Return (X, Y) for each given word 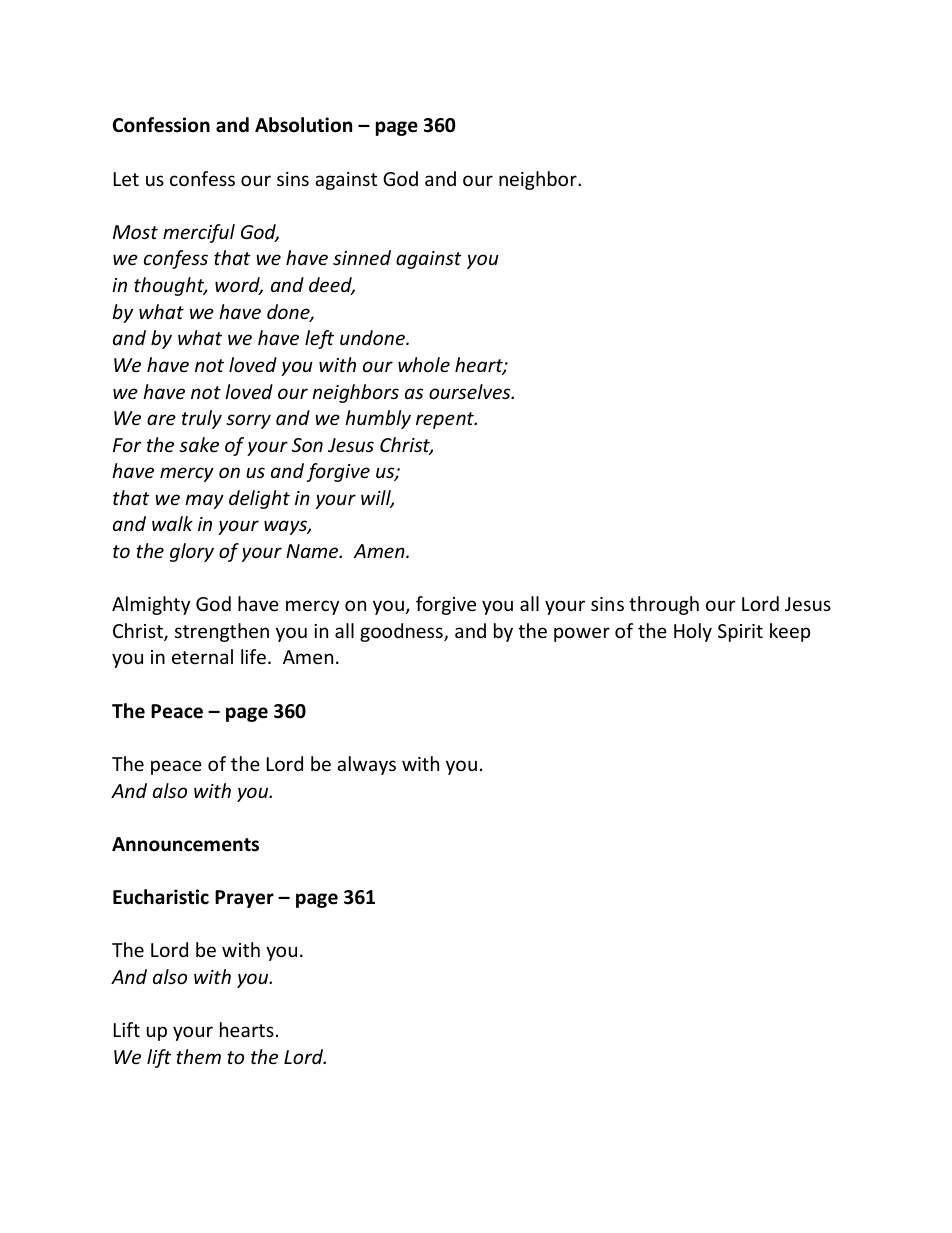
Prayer (244, 899)
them (198, 1056)
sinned (362, 257)
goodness (402, 632)
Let (126, 179)
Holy (693, 632)
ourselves (471, 391)
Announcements (185, 844)
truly (202, 419)
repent (446, 420)
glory (192, 552)
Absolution (303, 125)
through (664, 605)
